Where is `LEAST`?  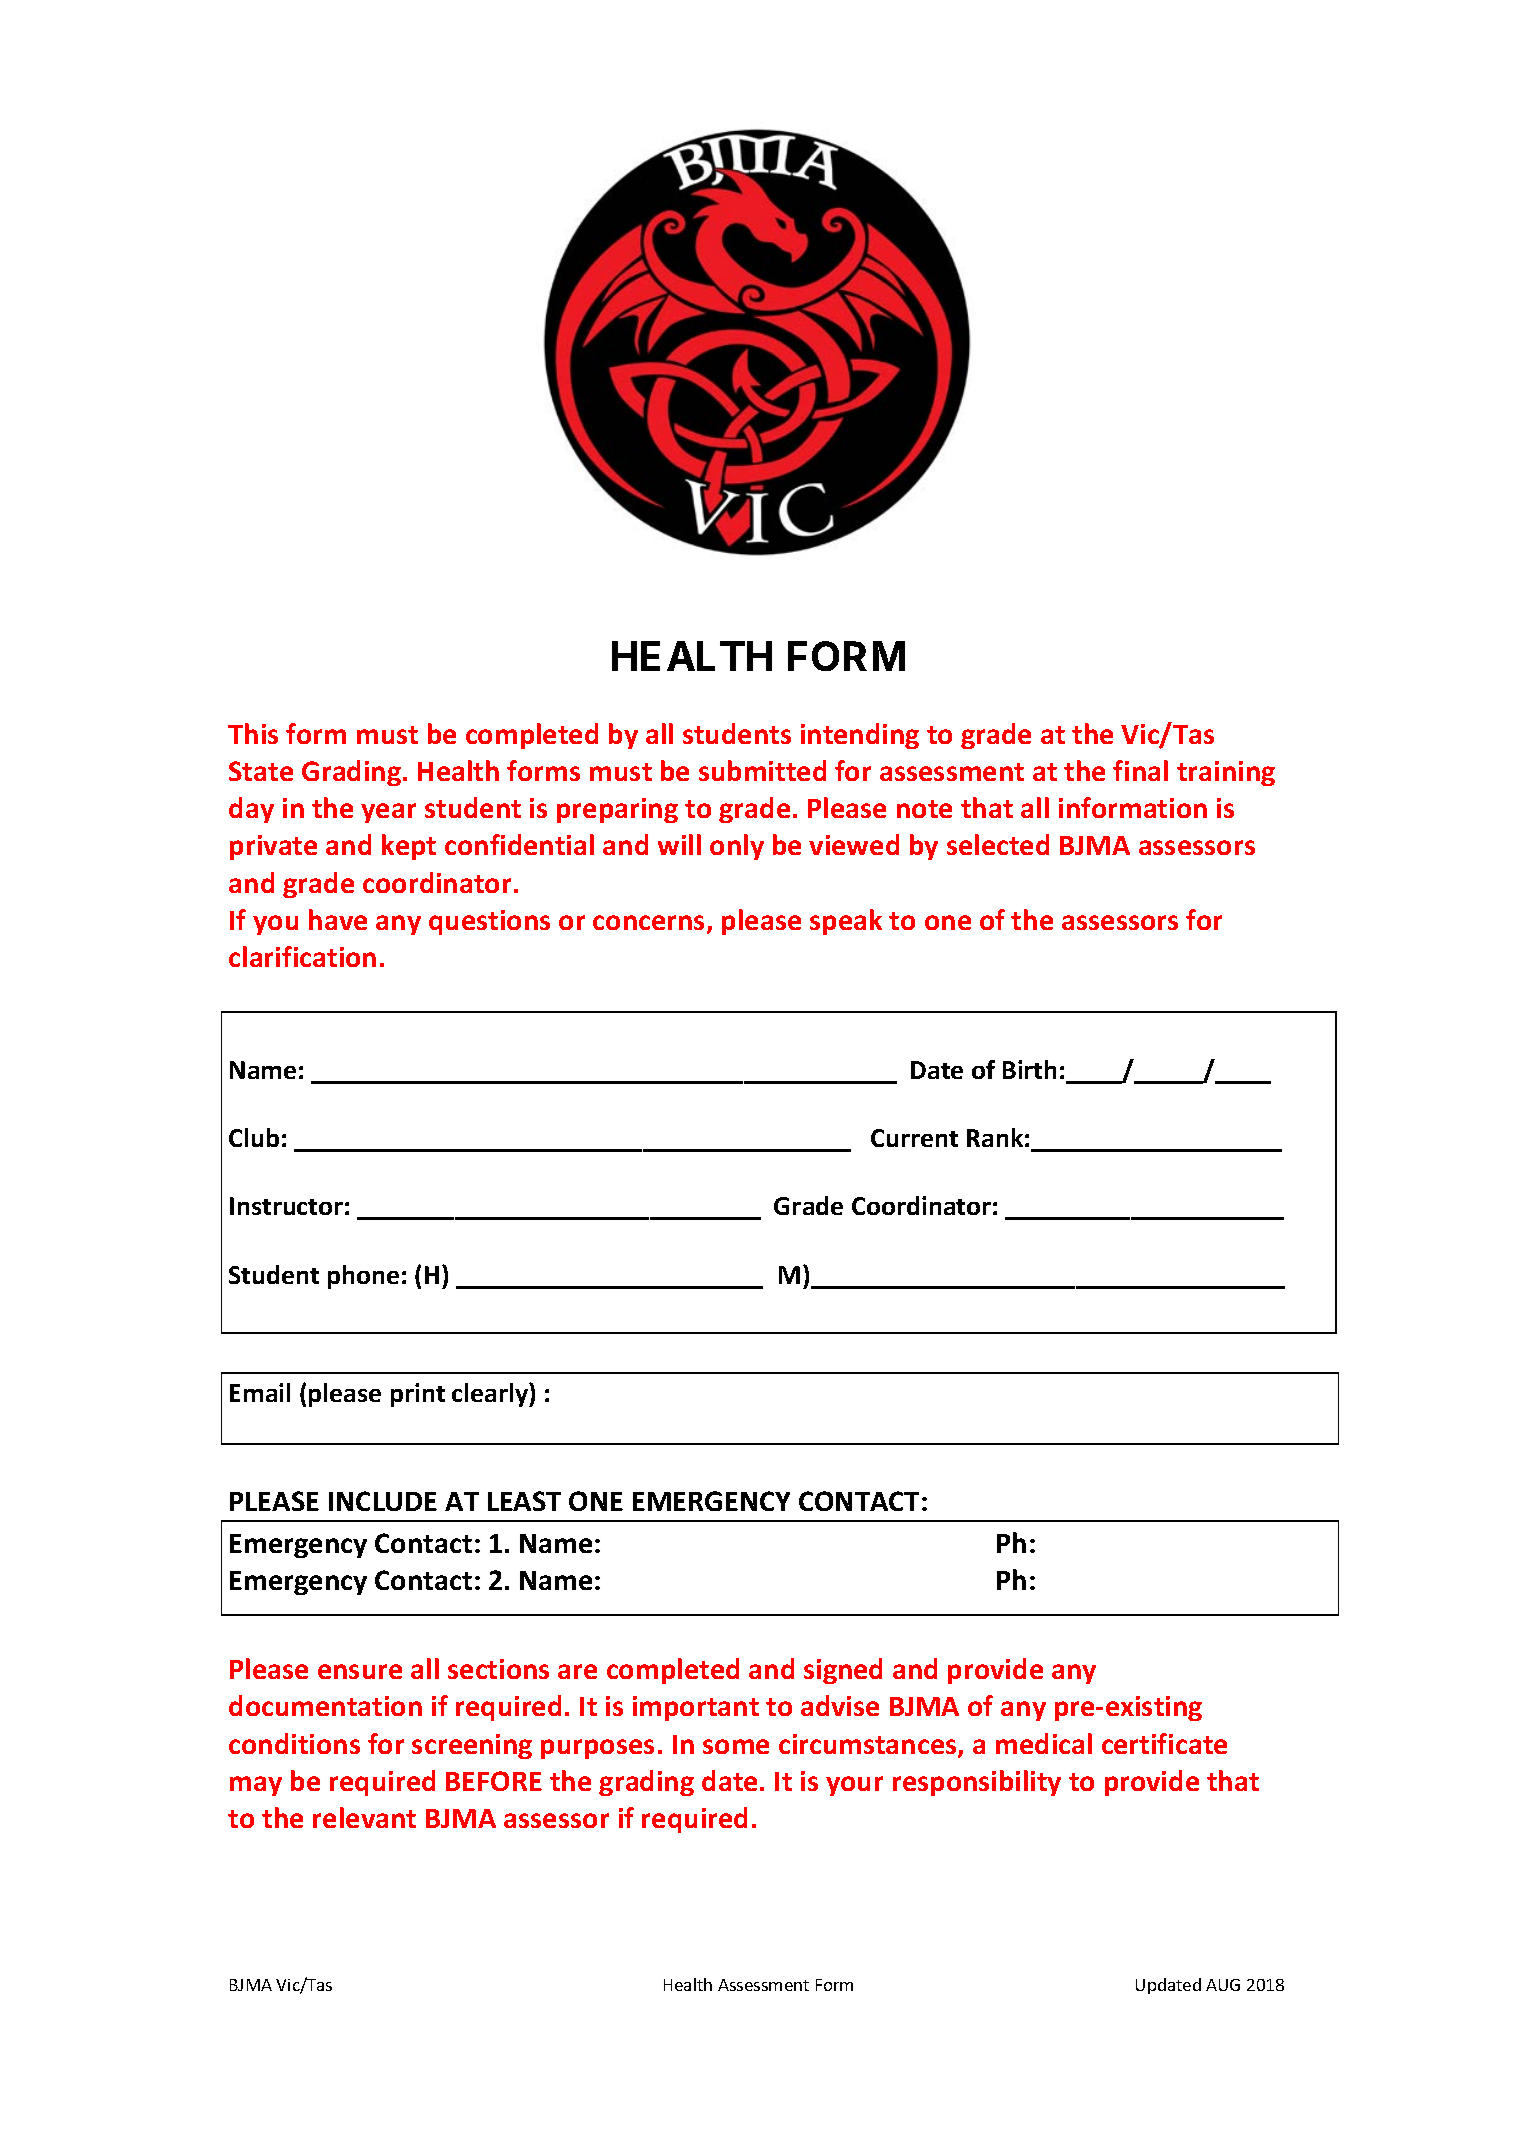
LEAST is located at coordinates (524, 1501).
